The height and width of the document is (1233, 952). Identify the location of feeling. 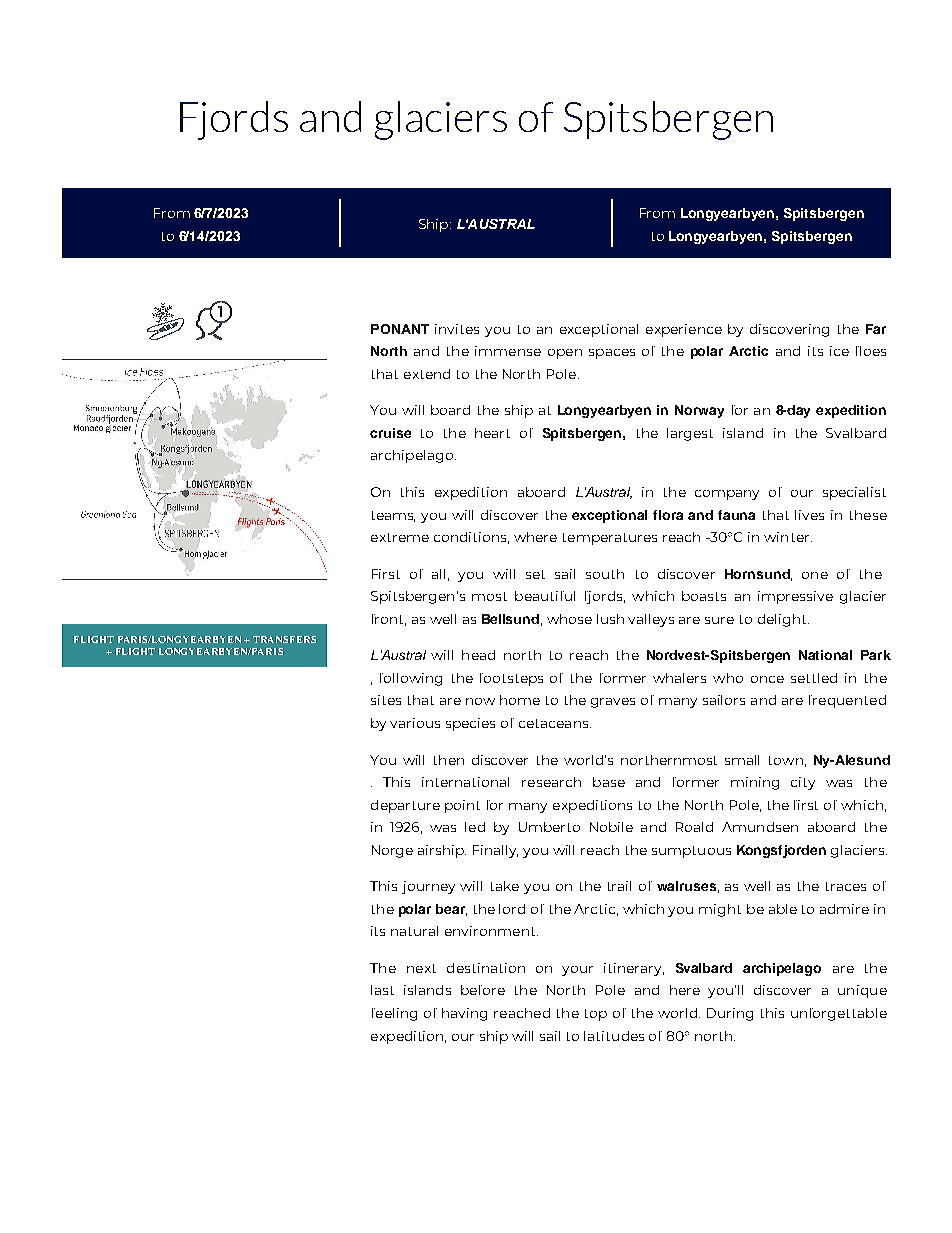
(394, 1014).
